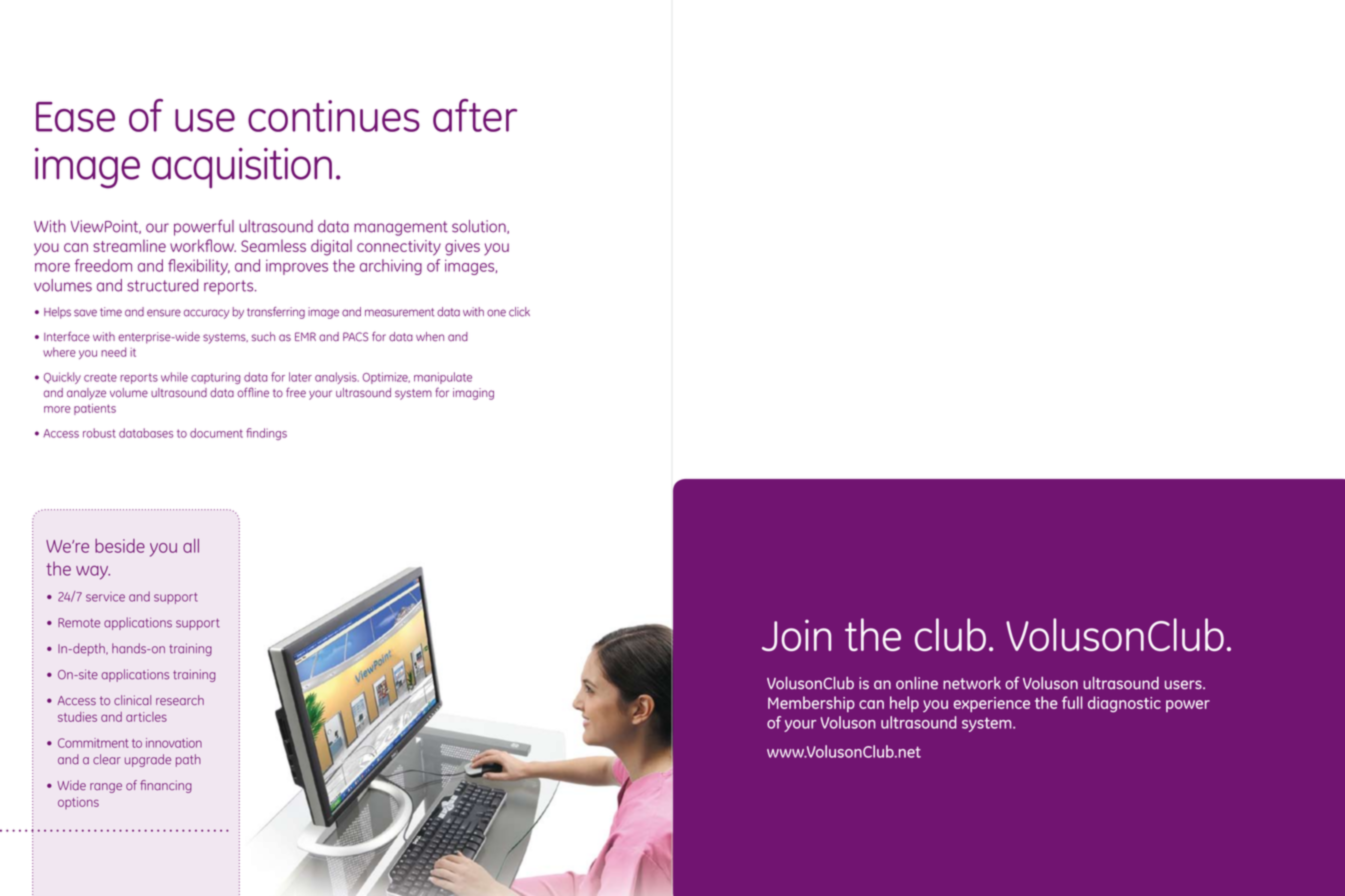 Image resolution: width=1345 pixels, height=896 pixels. What do you see at coordinates (462, 248) in the screenshot?
I see `gives` at bounding box center [462, 248].
